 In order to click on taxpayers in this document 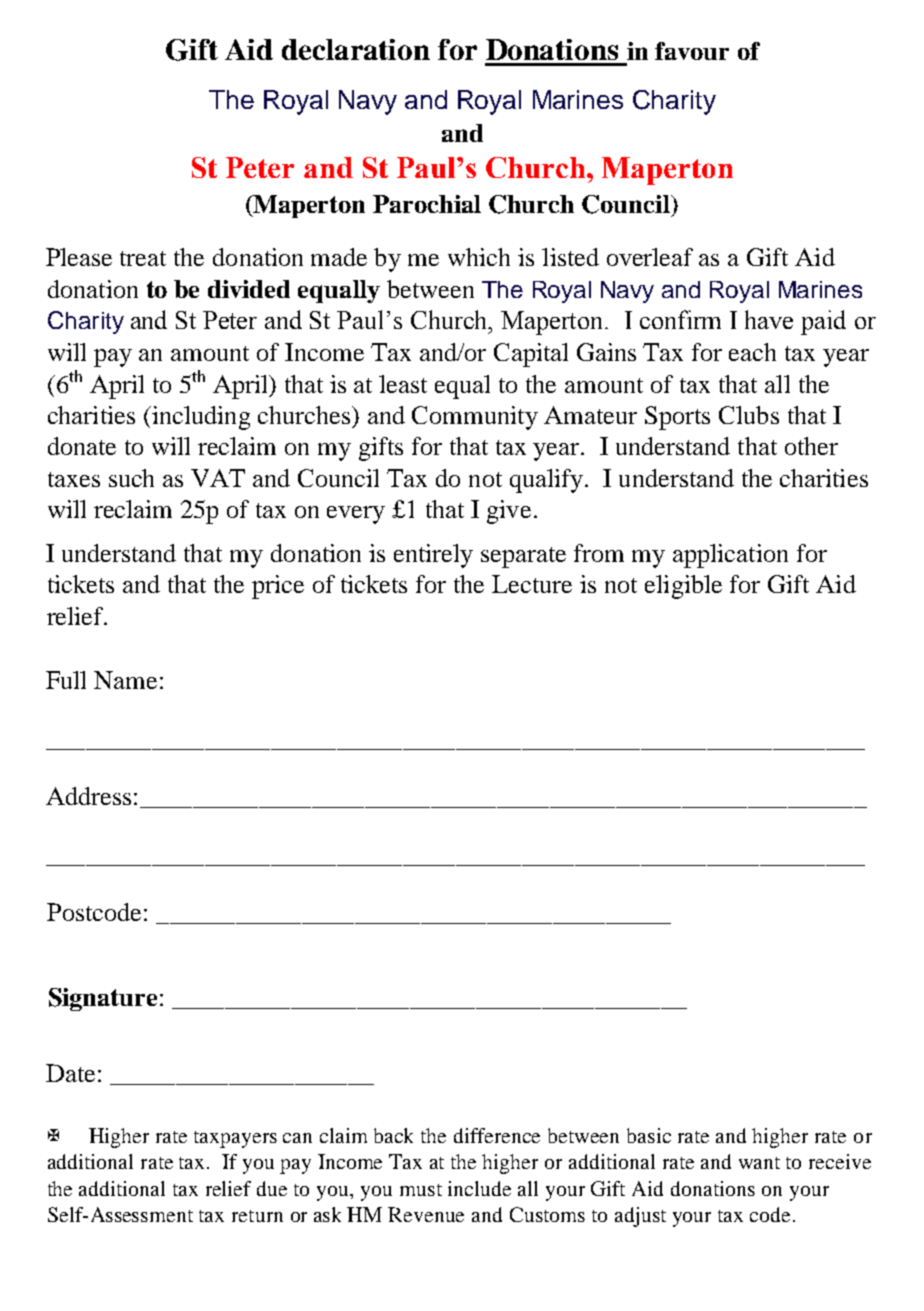, I will do `click(235, 1139)`.
